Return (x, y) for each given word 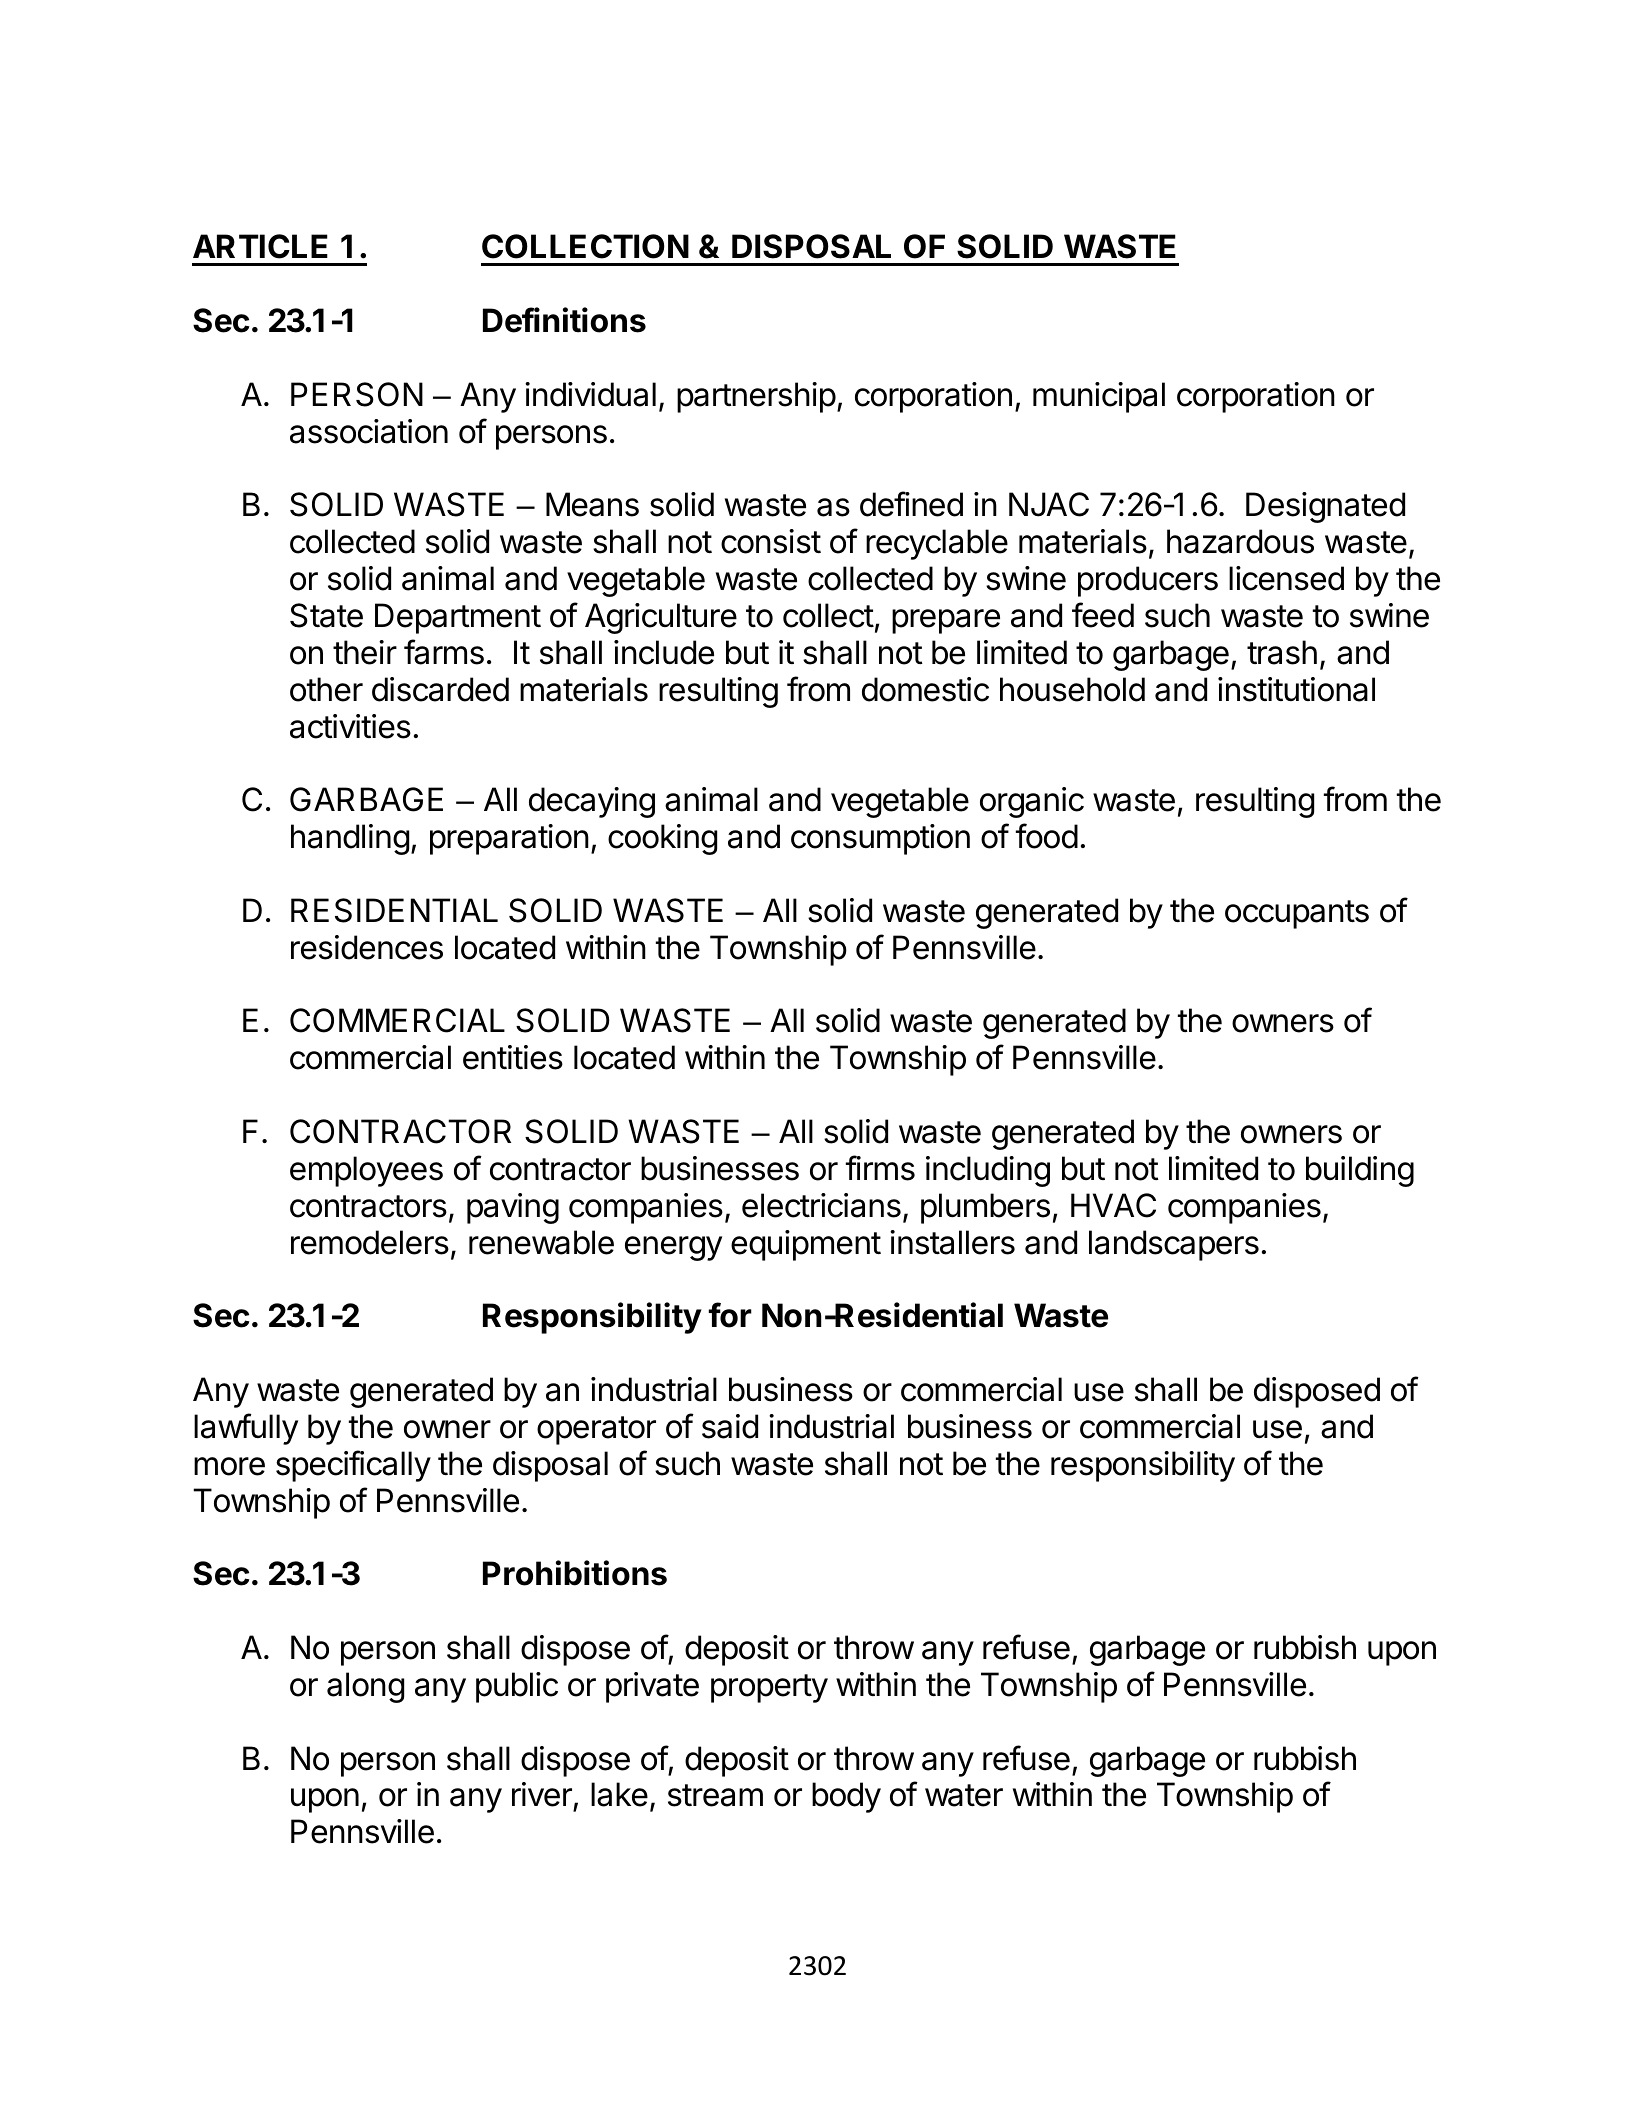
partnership (756, 397)
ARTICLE (260, 246)
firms (880, 1168)
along (365, 1687)
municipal (1099, 397)
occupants (1297, 914)
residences (367, 947)
